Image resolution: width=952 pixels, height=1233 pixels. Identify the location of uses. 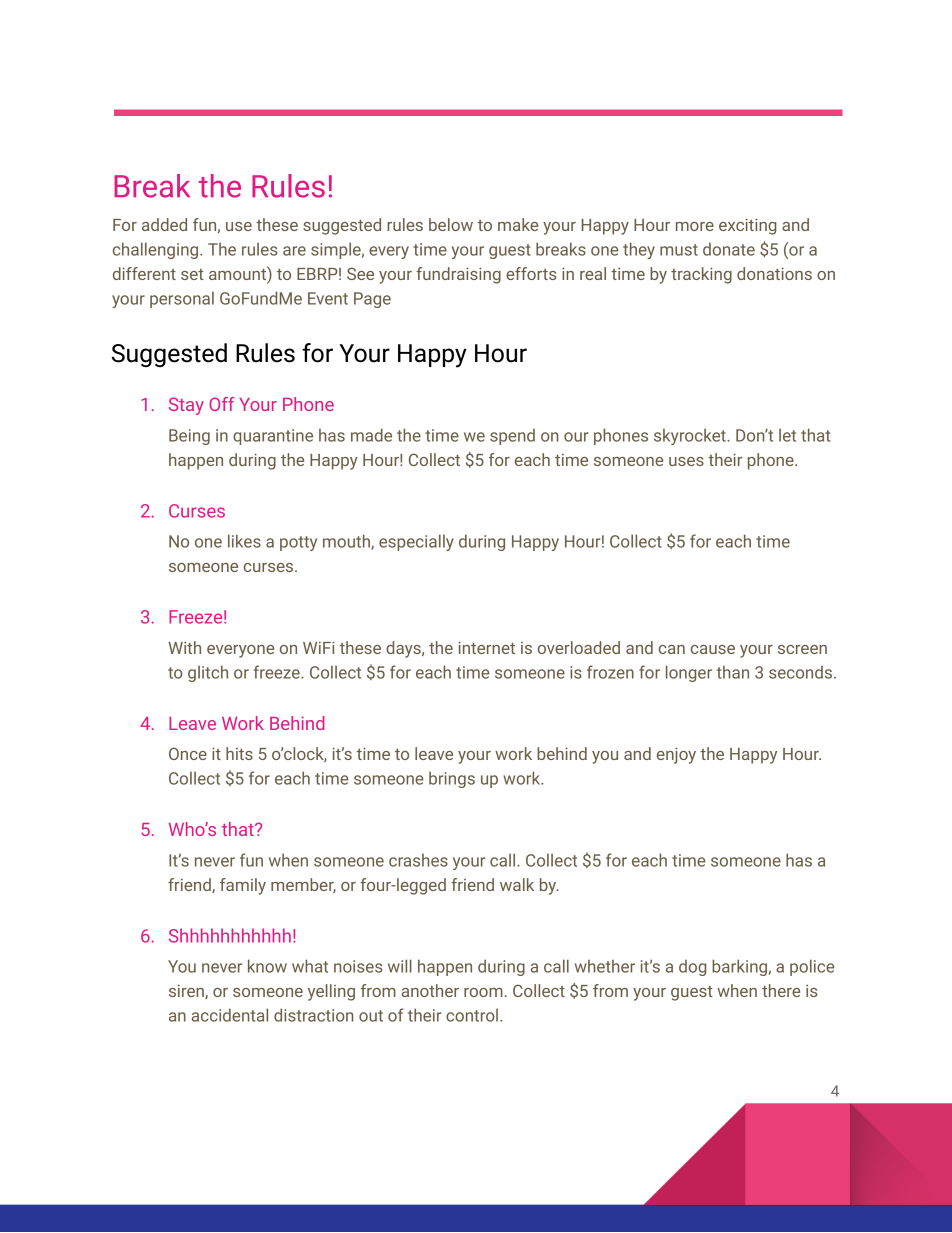
(686, 461).
